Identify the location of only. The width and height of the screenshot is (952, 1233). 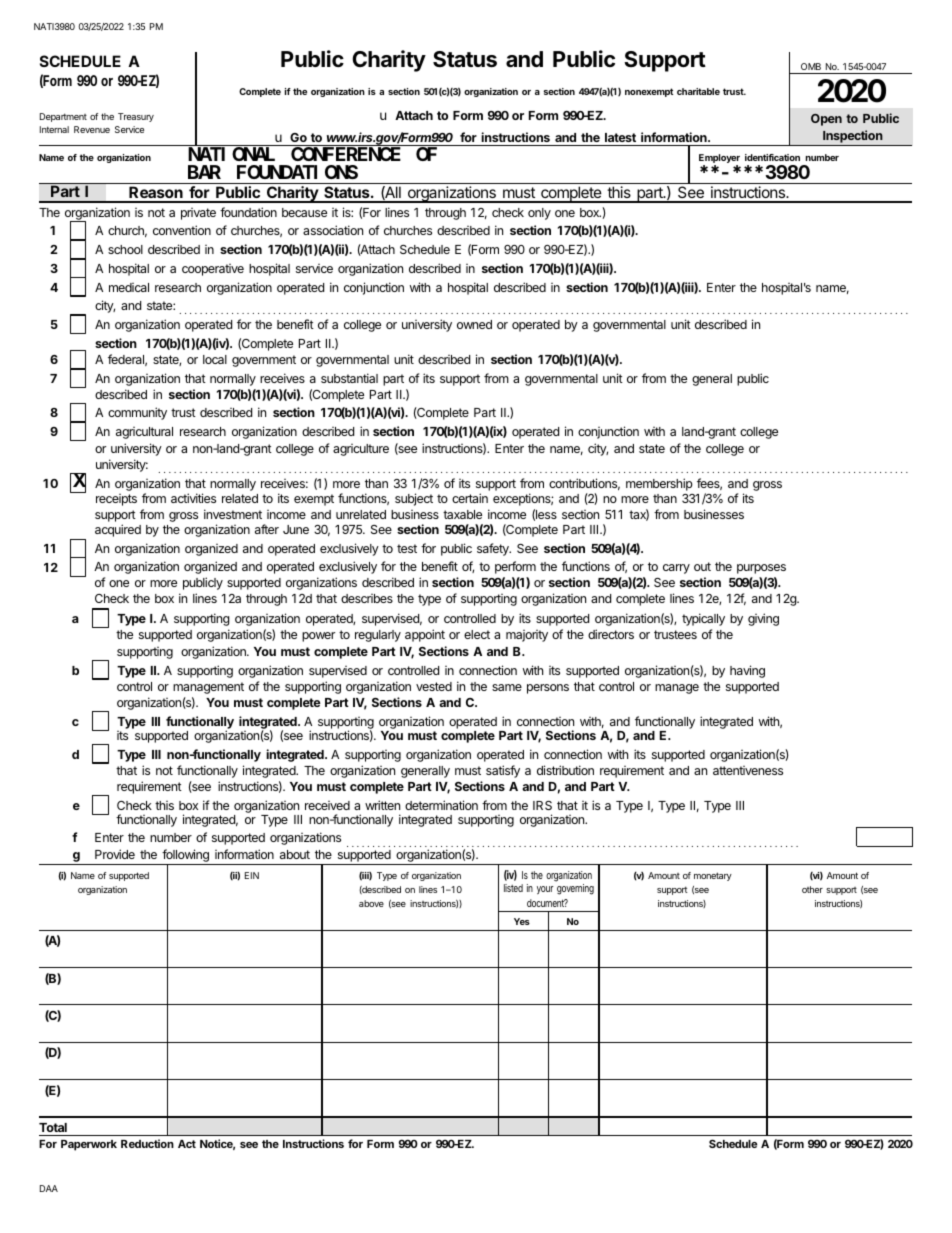
(539, 214).
